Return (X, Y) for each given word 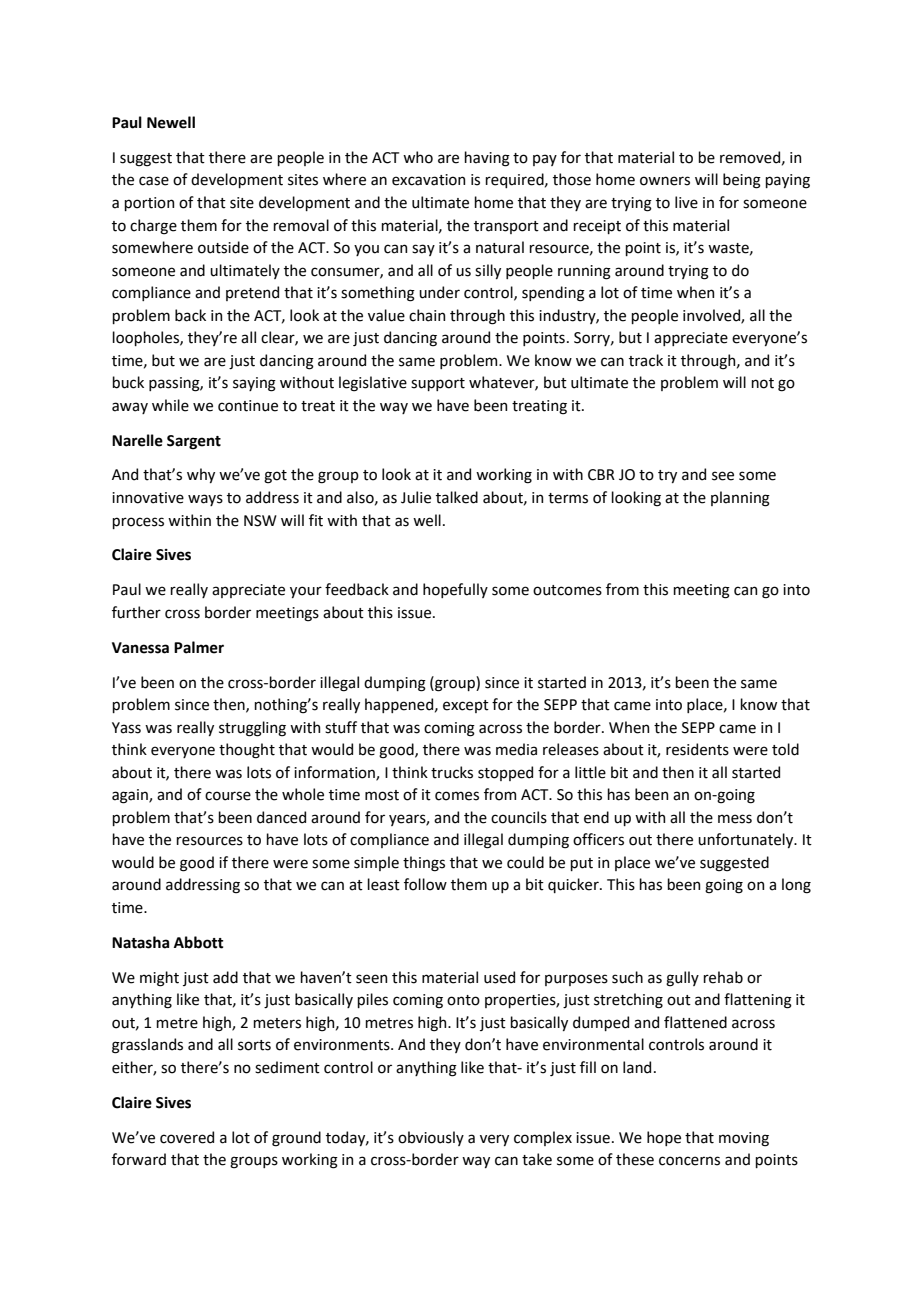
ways (205, 500)
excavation (428, 180)
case (154, 181)
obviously (431, 1138)
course (228, 796)
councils (519, 817)
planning (740, 499)
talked (457, 497)
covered (187, 1137)
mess (735, 819)
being (742, 181)
